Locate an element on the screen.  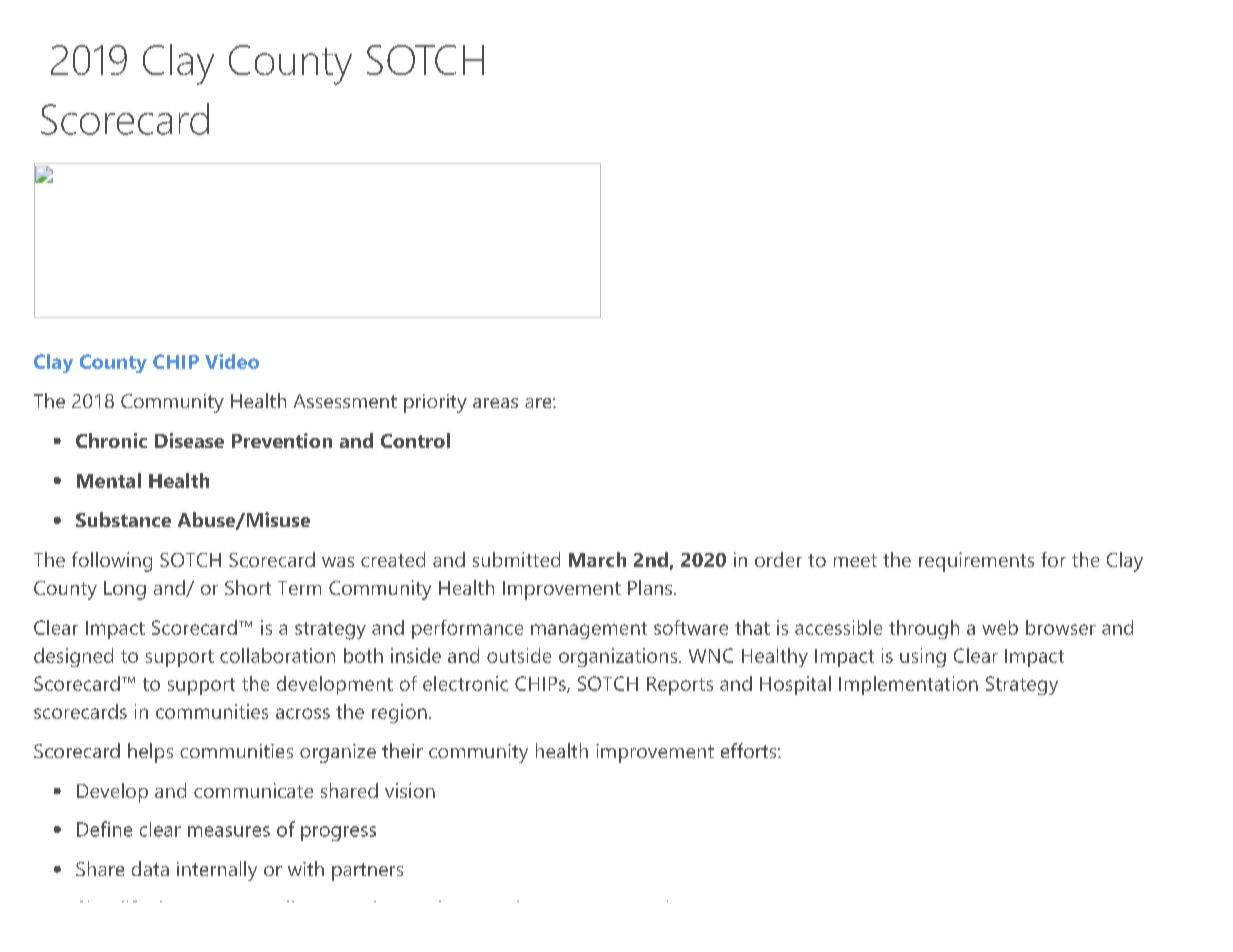
Video is located at coordinates (232, 361).
